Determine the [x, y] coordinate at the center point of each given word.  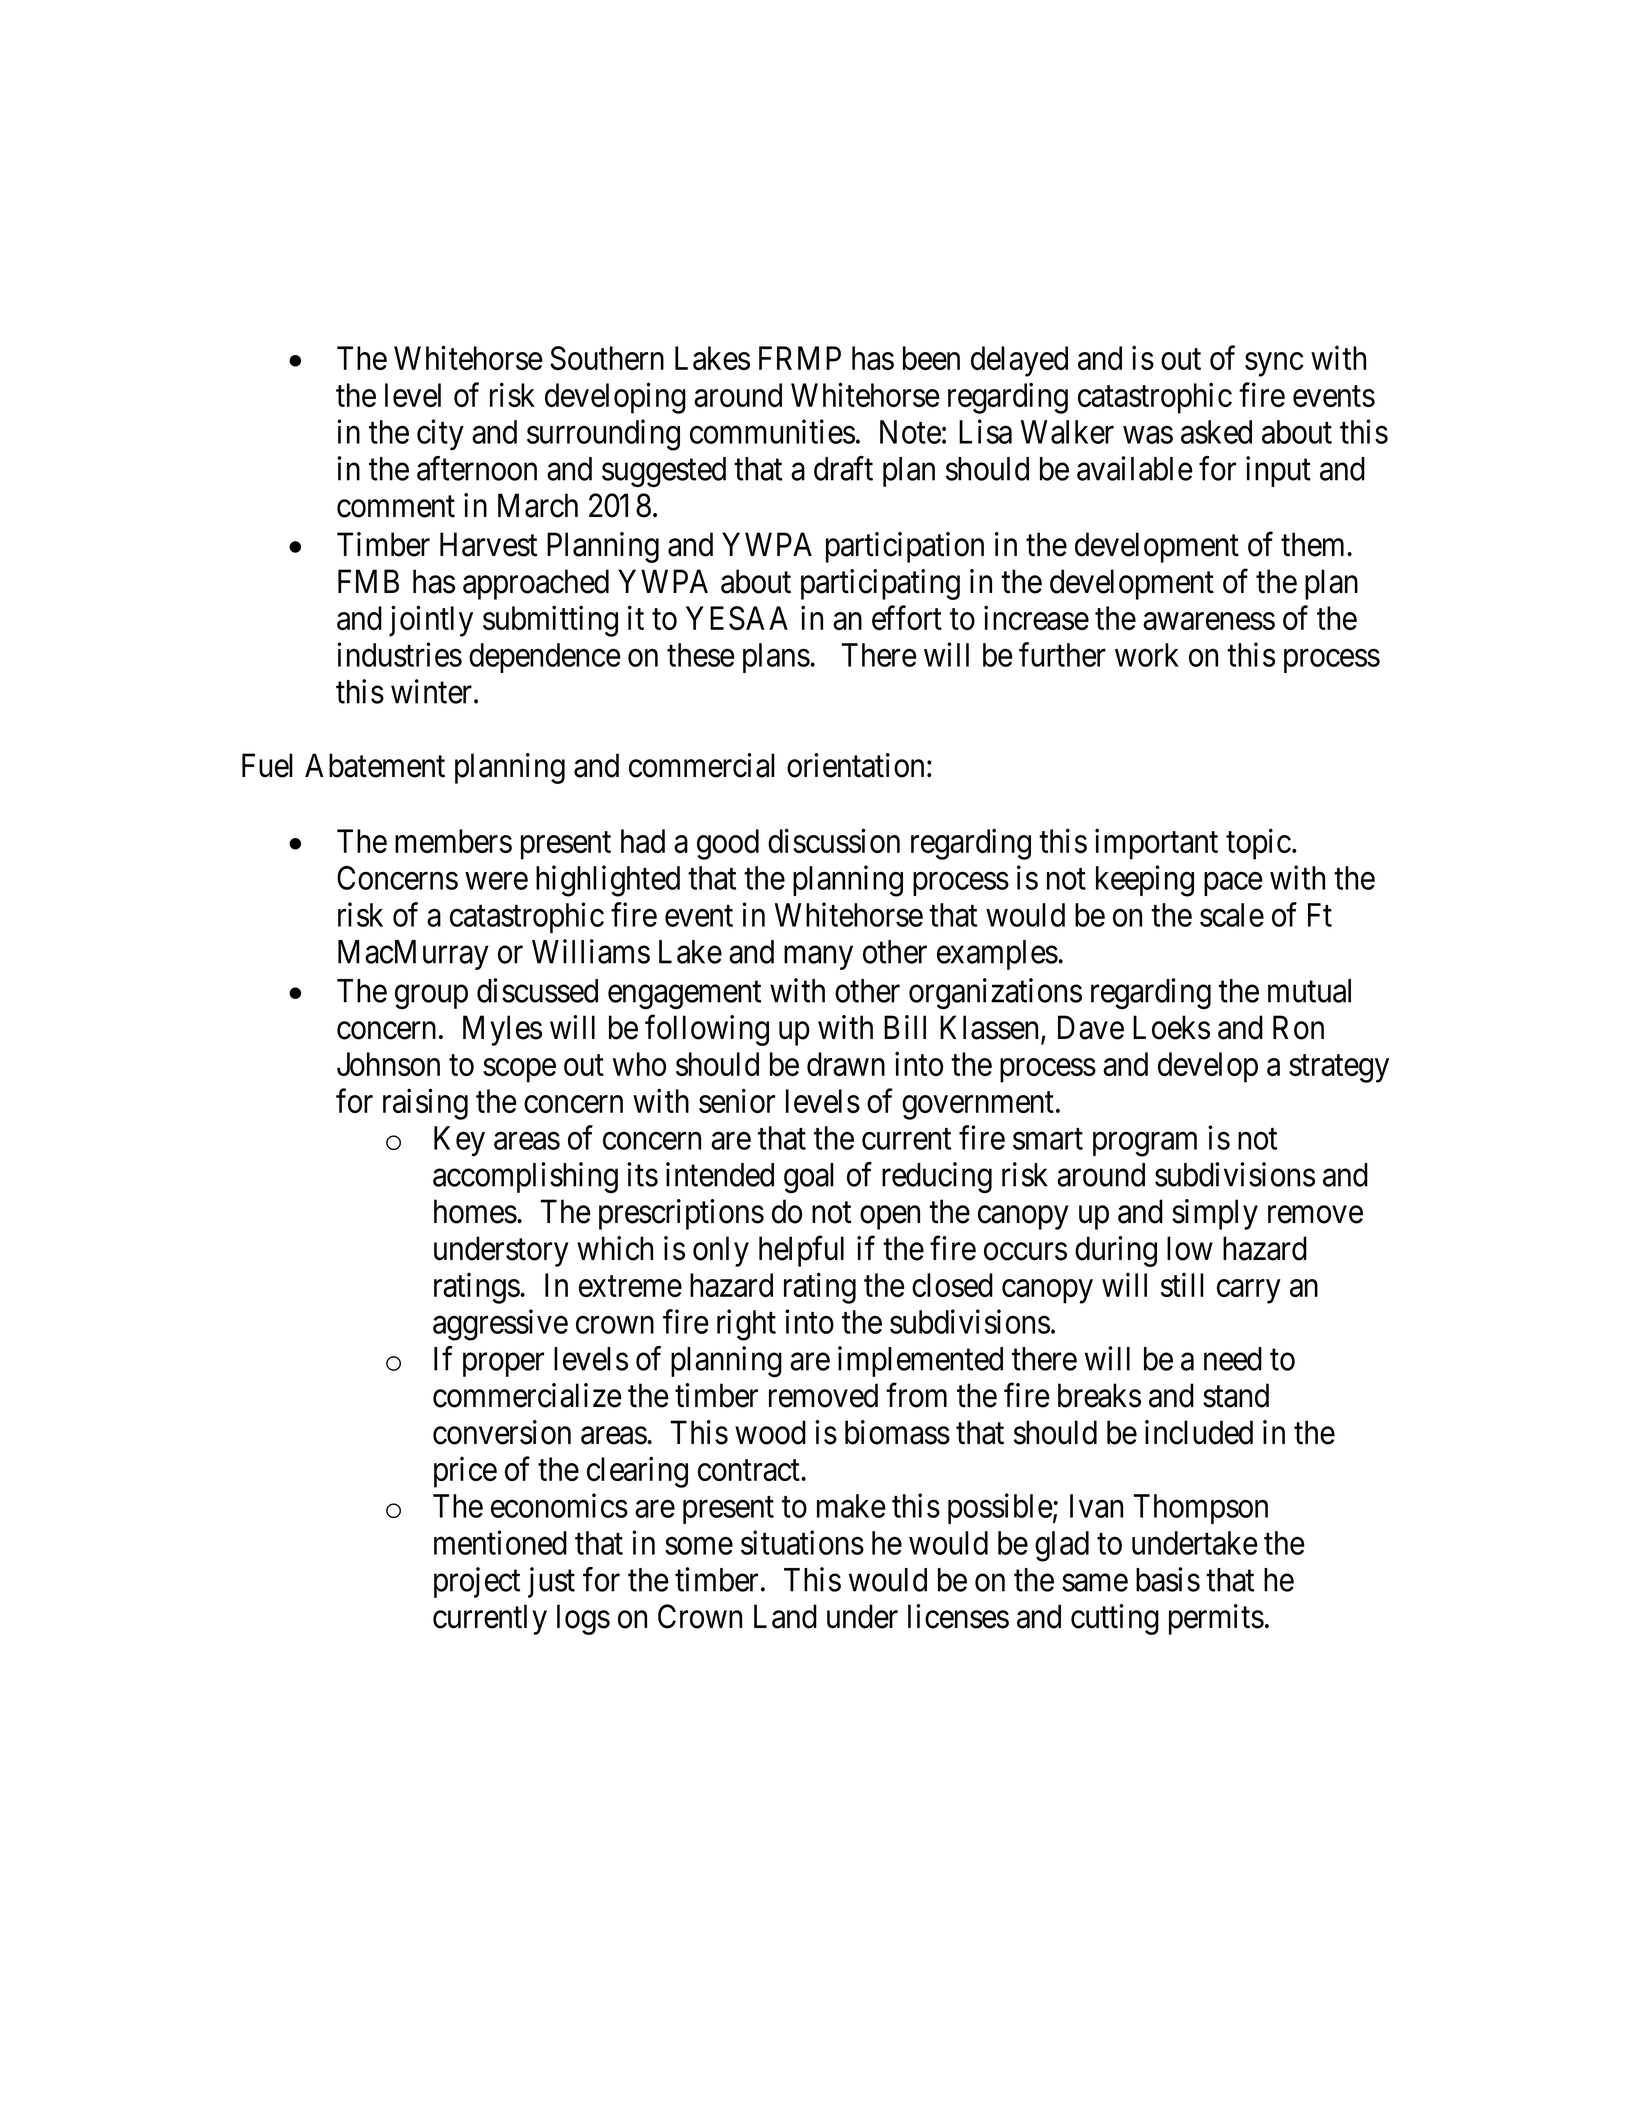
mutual [1309, 991]
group [431, 997]
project [477, 1582]
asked [1216, 432]
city [440, 434]
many [818, 958]
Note [910, 432]
